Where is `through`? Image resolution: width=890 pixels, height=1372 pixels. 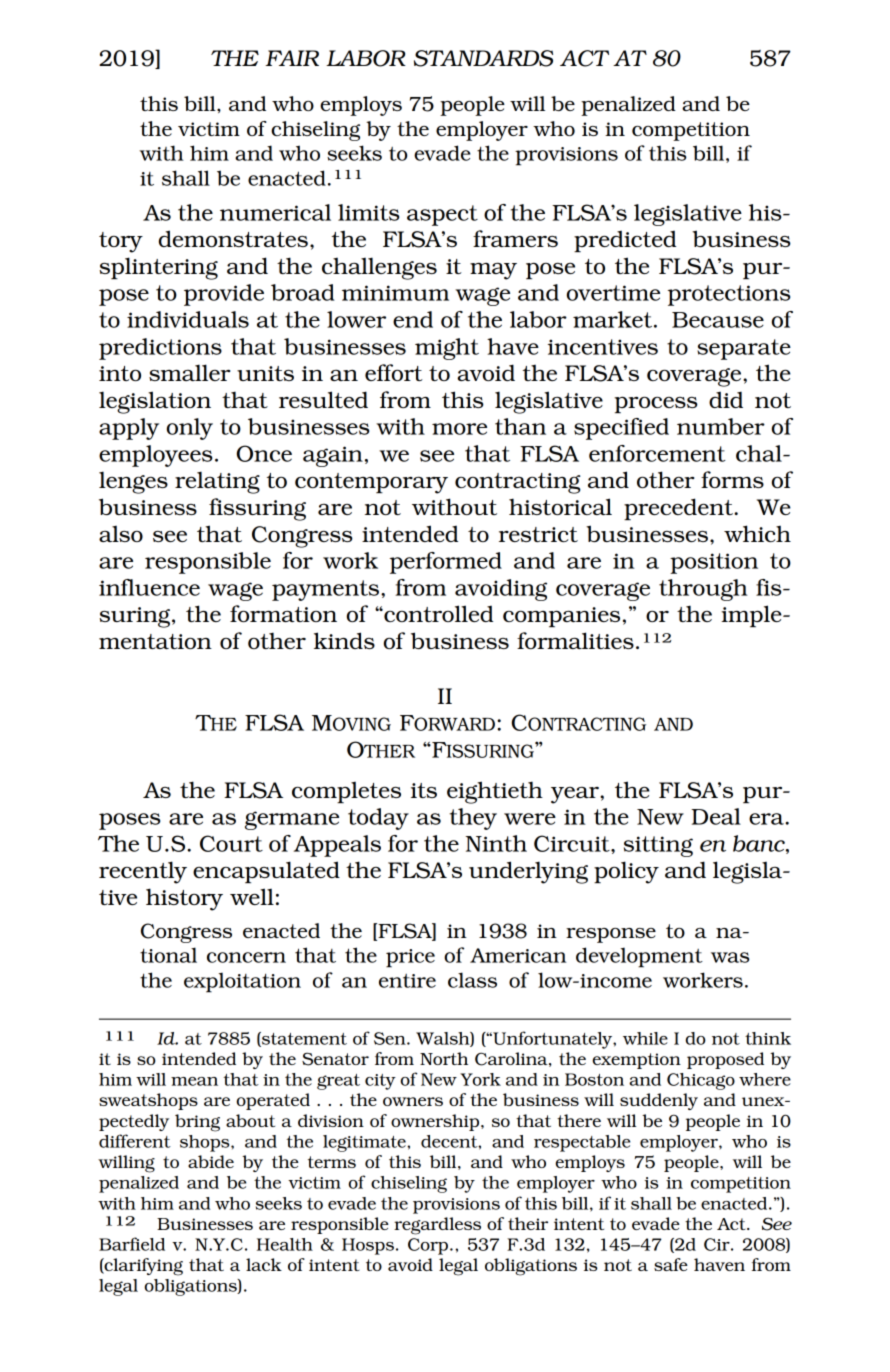
through is located at coordinates (703, 590).
